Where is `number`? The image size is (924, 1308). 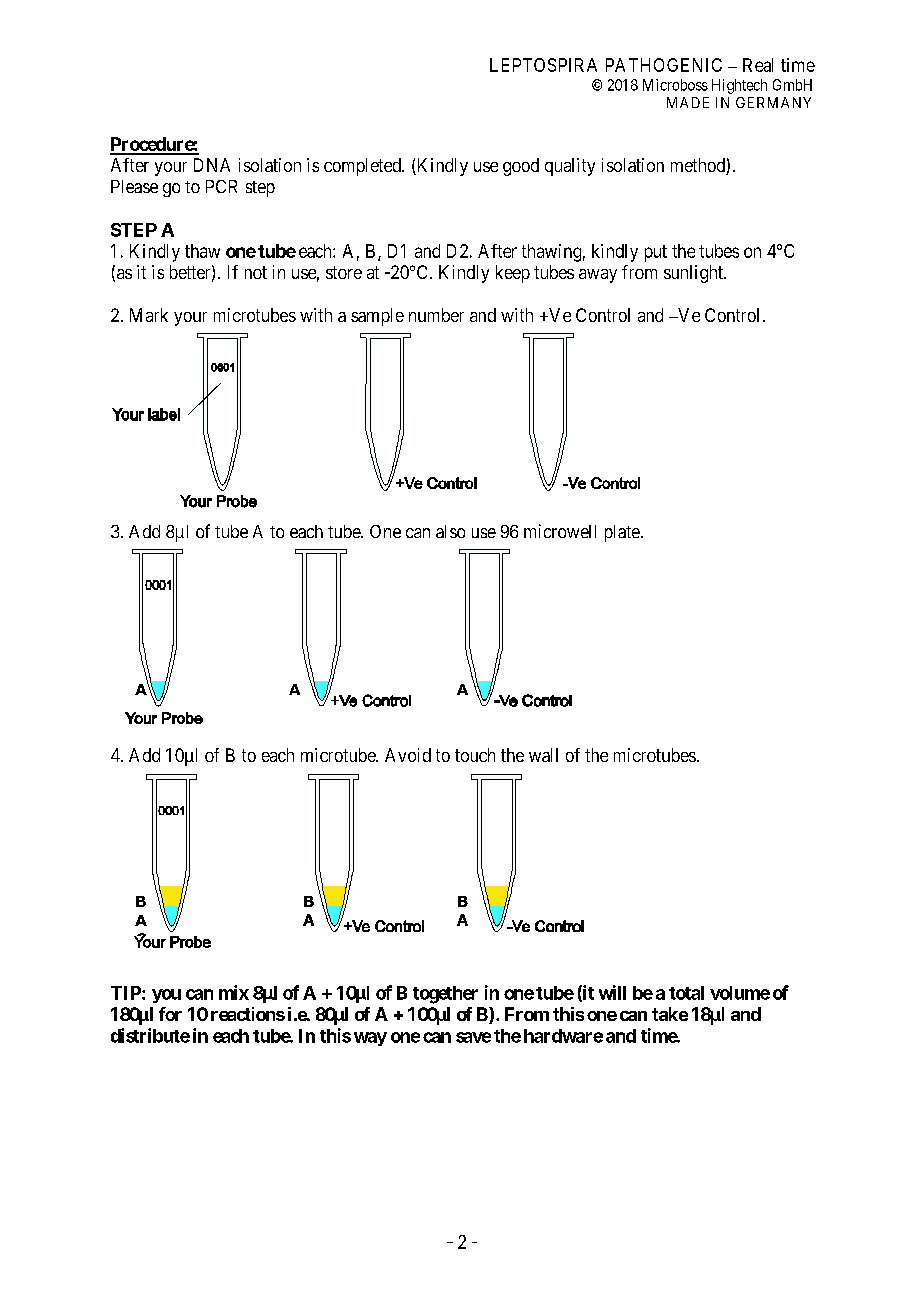
number is located at coordinates (436, 315).
